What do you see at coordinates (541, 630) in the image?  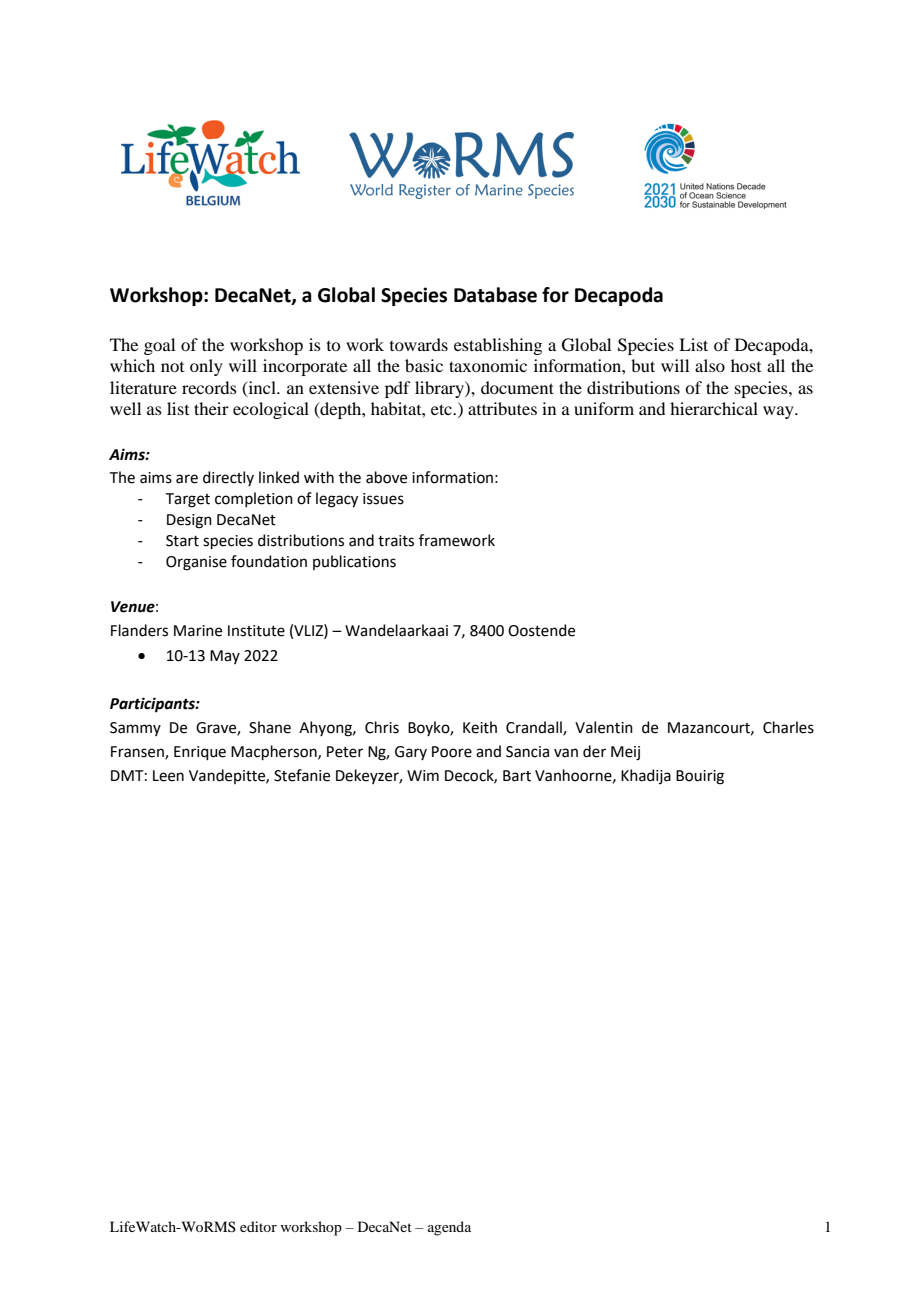 I see `Oostende` at bounding box center [541, 630].
